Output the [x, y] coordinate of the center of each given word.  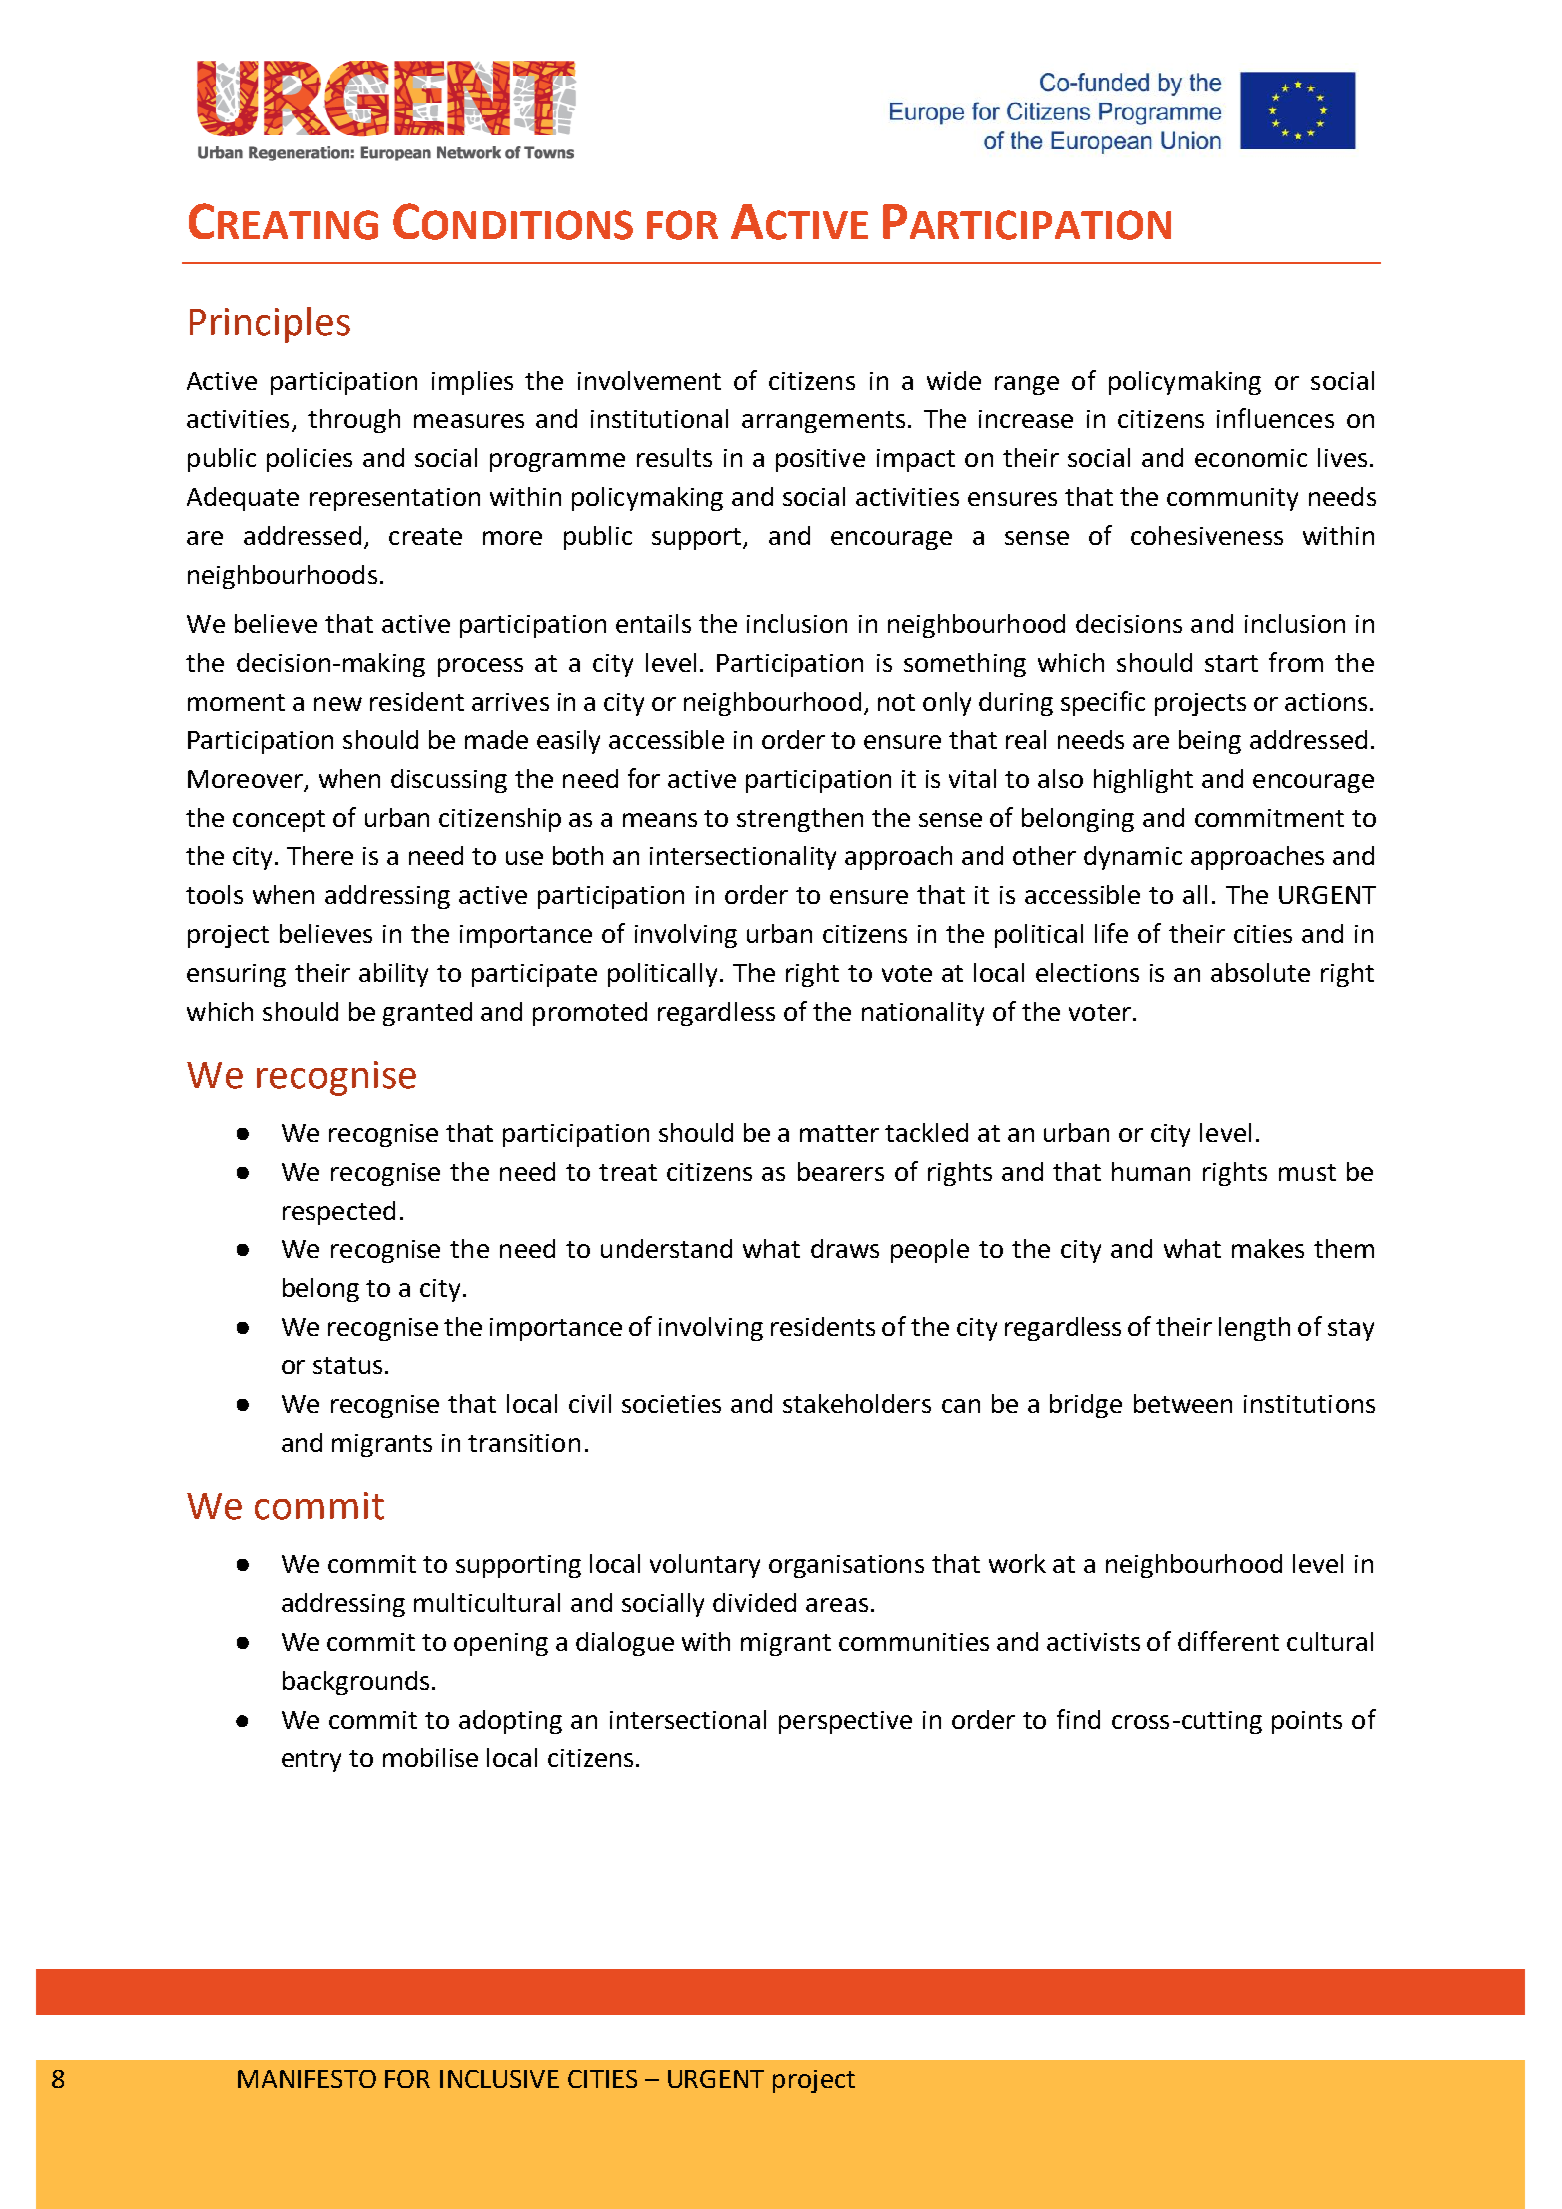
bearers [841, 1171]
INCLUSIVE [499, 2079]
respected [339, 1213]
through [354, 421]
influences [1275, 418]
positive [820, 460]
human [1151, 1171]
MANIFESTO [307, 2079]
